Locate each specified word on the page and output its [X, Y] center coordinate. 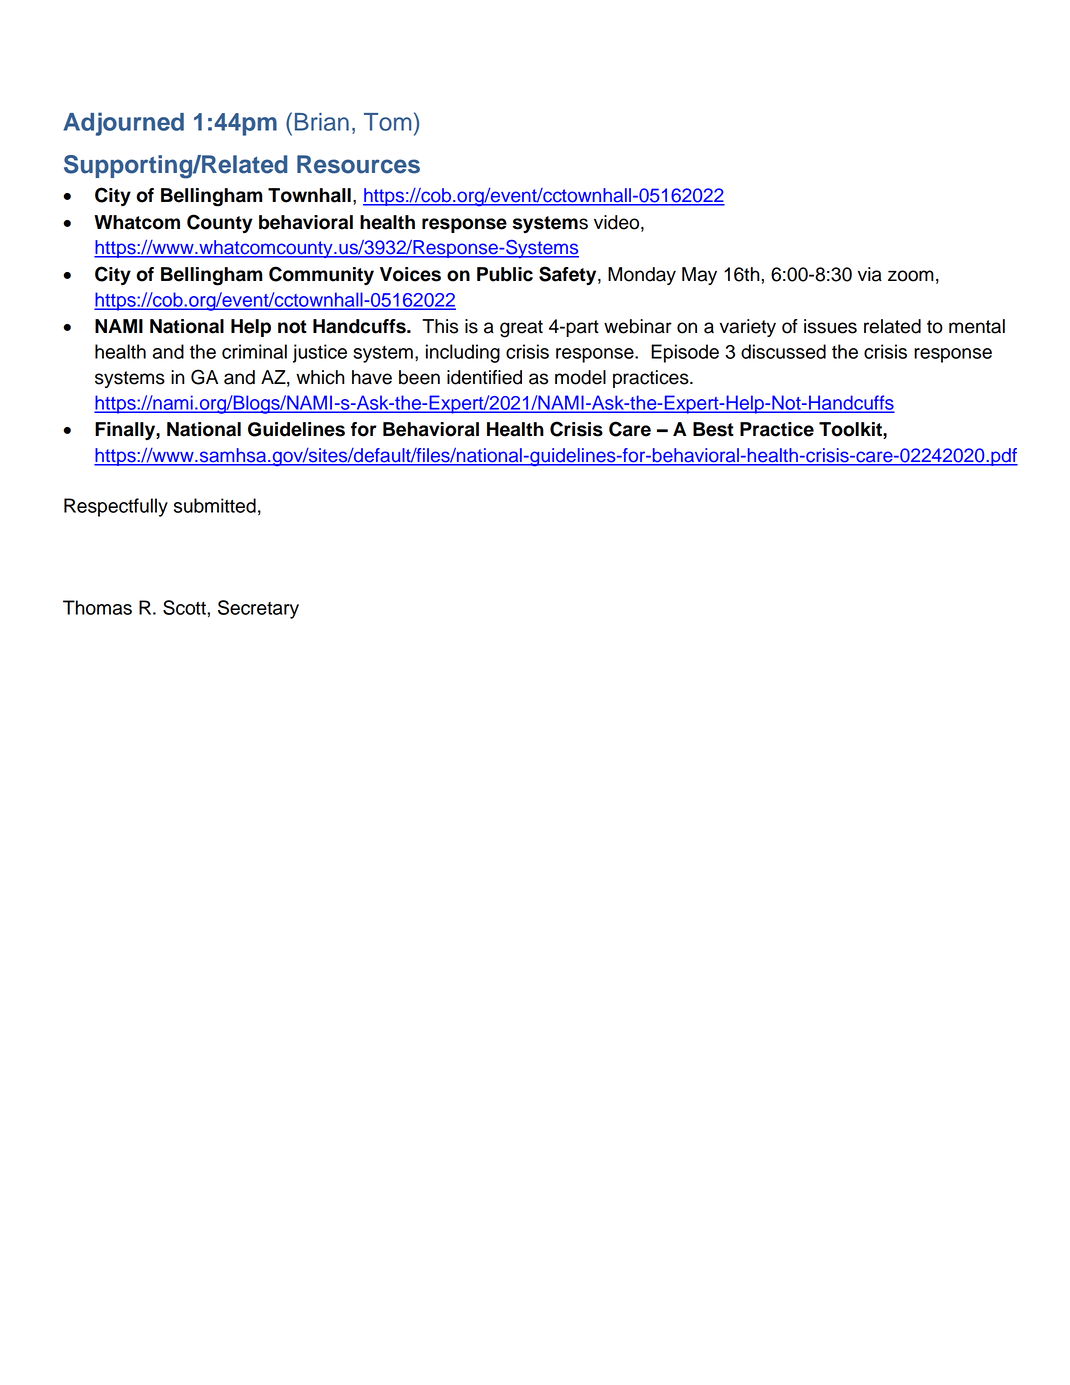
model [580, 377]
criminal [254, 351]
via [870, 274]
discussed [783, 351]
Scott [185, 607]
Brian [322, 122]
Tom [387, 122]
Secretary [258, 609]
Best [713, 429]
